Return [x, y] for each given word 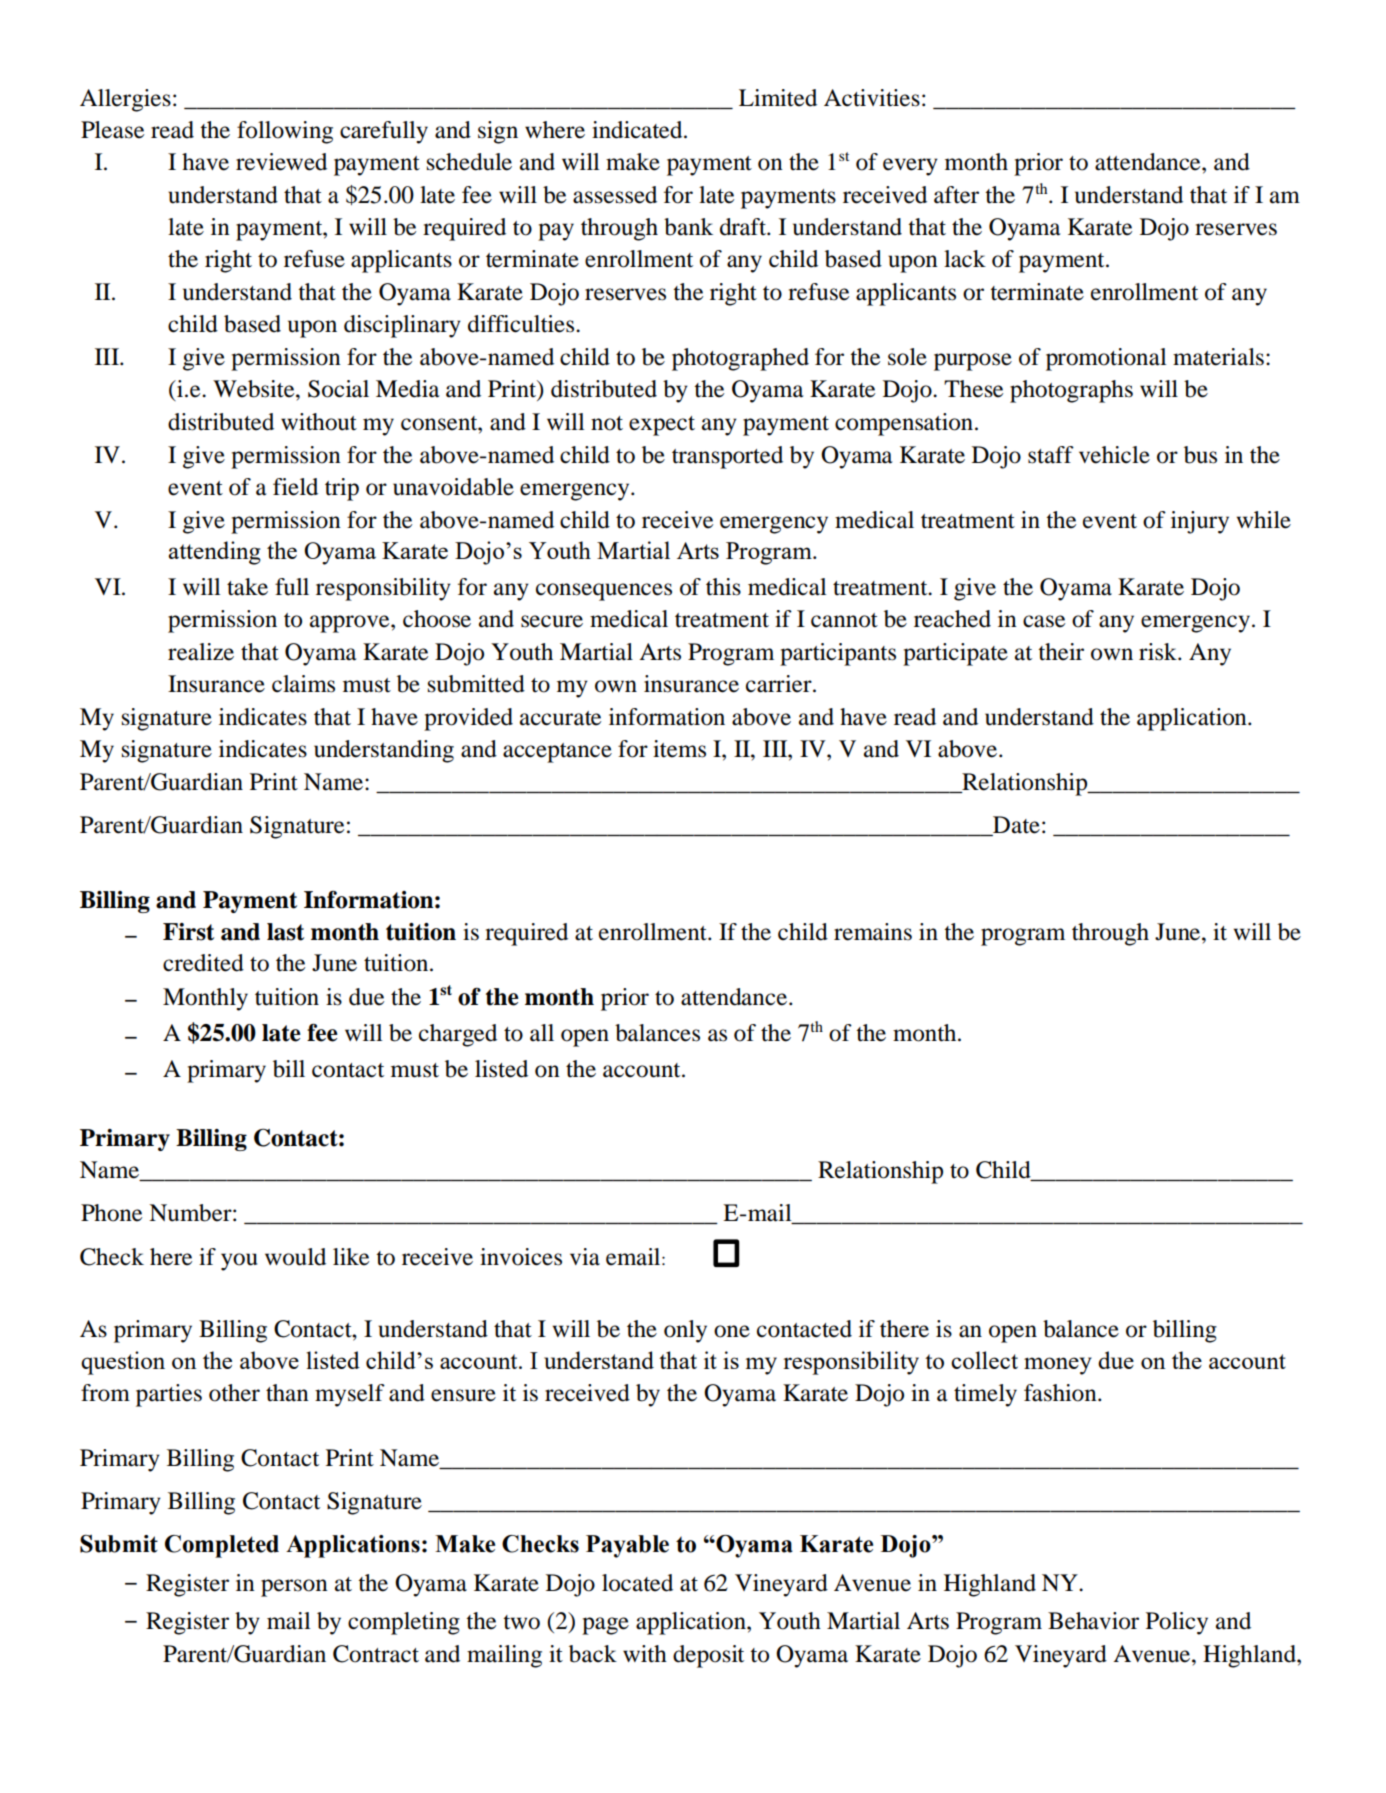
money [1058, 1366]
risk [1159, 652]
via [585, 1257]
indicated [638, 130]
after [956, 195]
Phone [111, 1213]
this [723, 587]
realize [201, 652]
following [285, 132]
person [294, 1588]
